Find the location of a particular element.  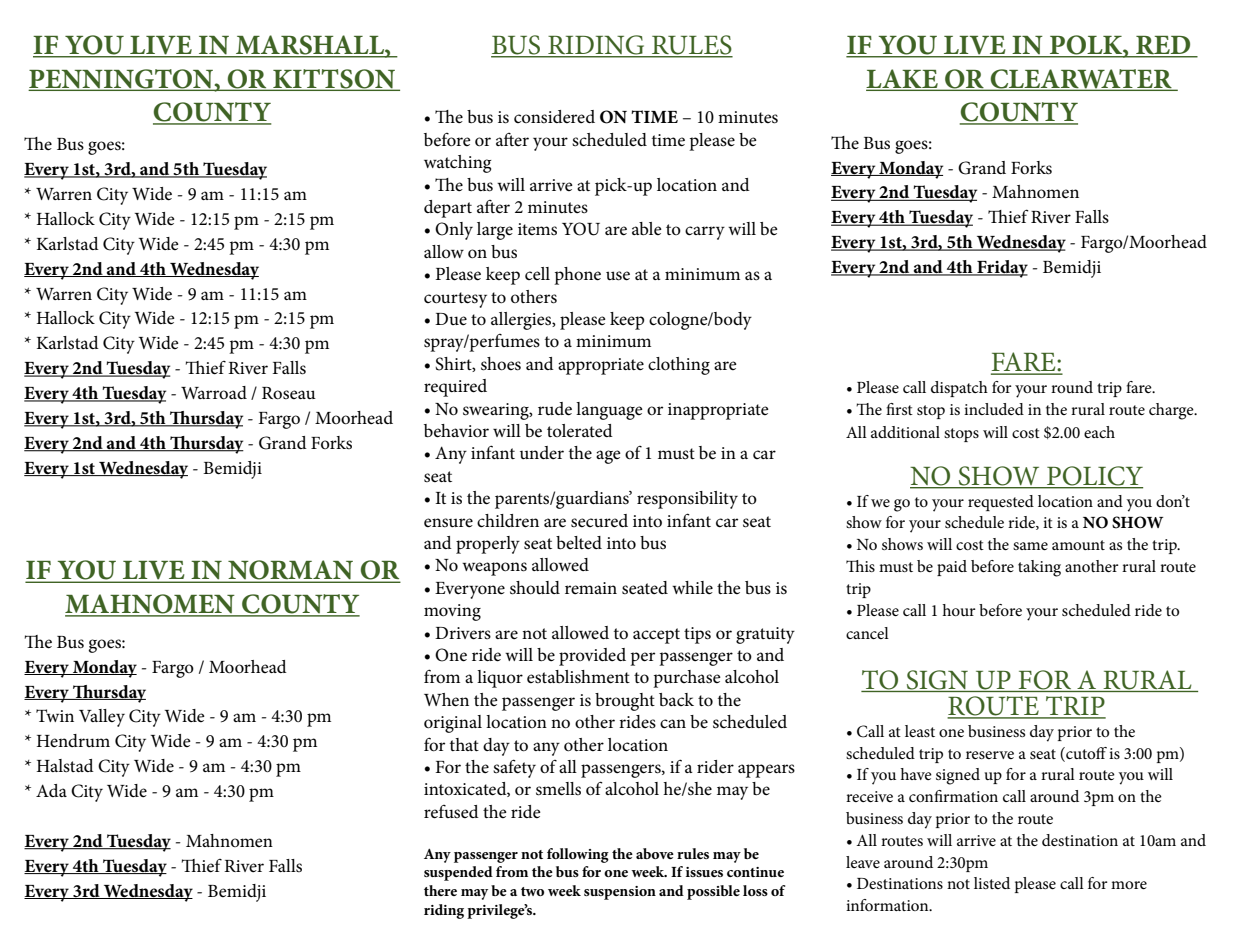

CLEARWATER is located at coordinates (1081, 79).
